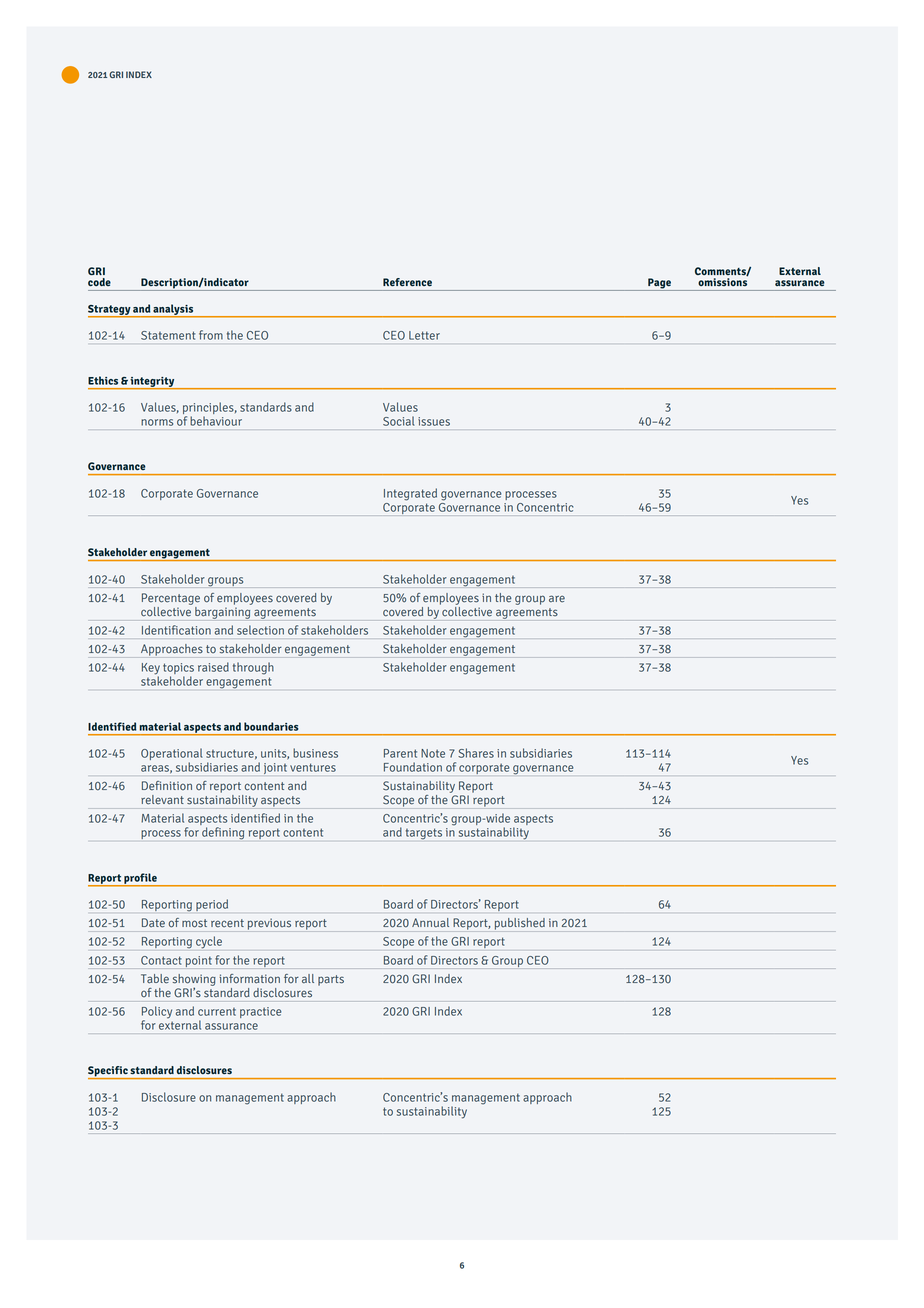  Describe the element at coordinates (171, 599) in the page. I see `Percentage` at that location.
